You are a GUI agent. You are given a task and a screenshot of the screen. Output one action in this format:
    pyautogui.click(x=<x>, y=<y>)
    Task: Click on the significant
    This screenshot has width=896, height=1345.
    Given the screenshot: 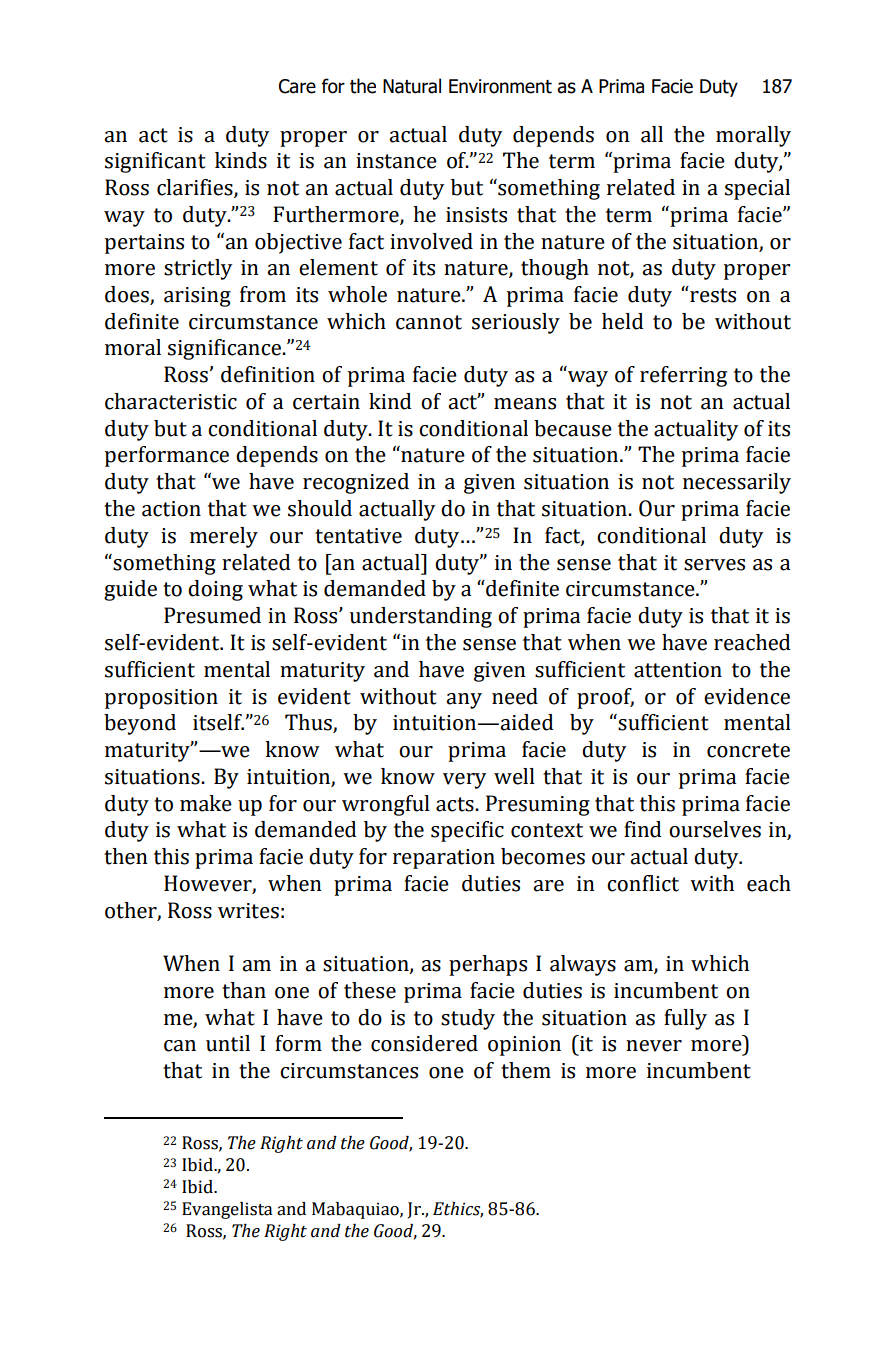 What is the action you would take?
    pyautogui.click(x=155, y=162)
